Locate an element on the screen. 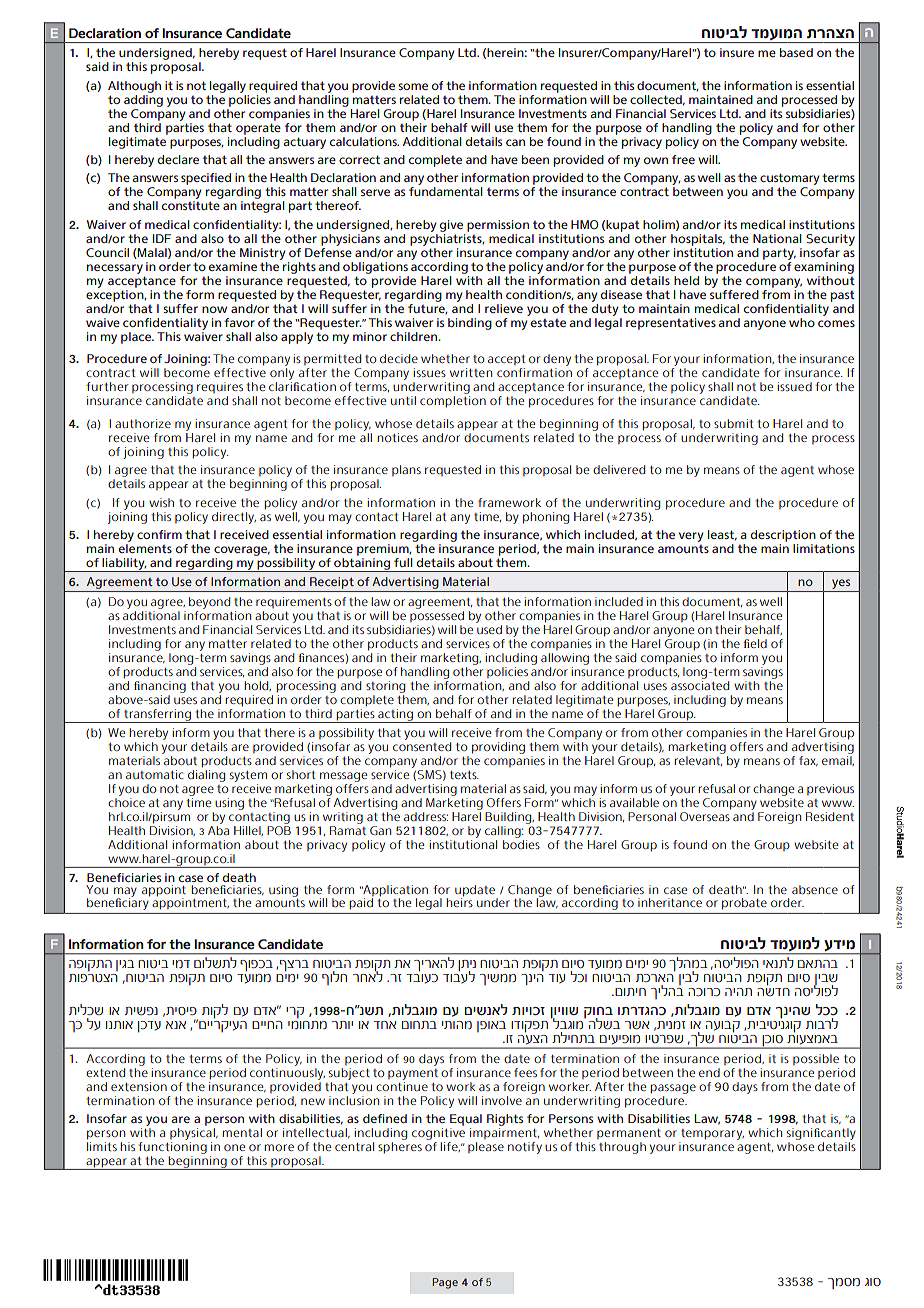 This screenshot has height=1308, width=924. adding is located at coordinates (143, 99).
